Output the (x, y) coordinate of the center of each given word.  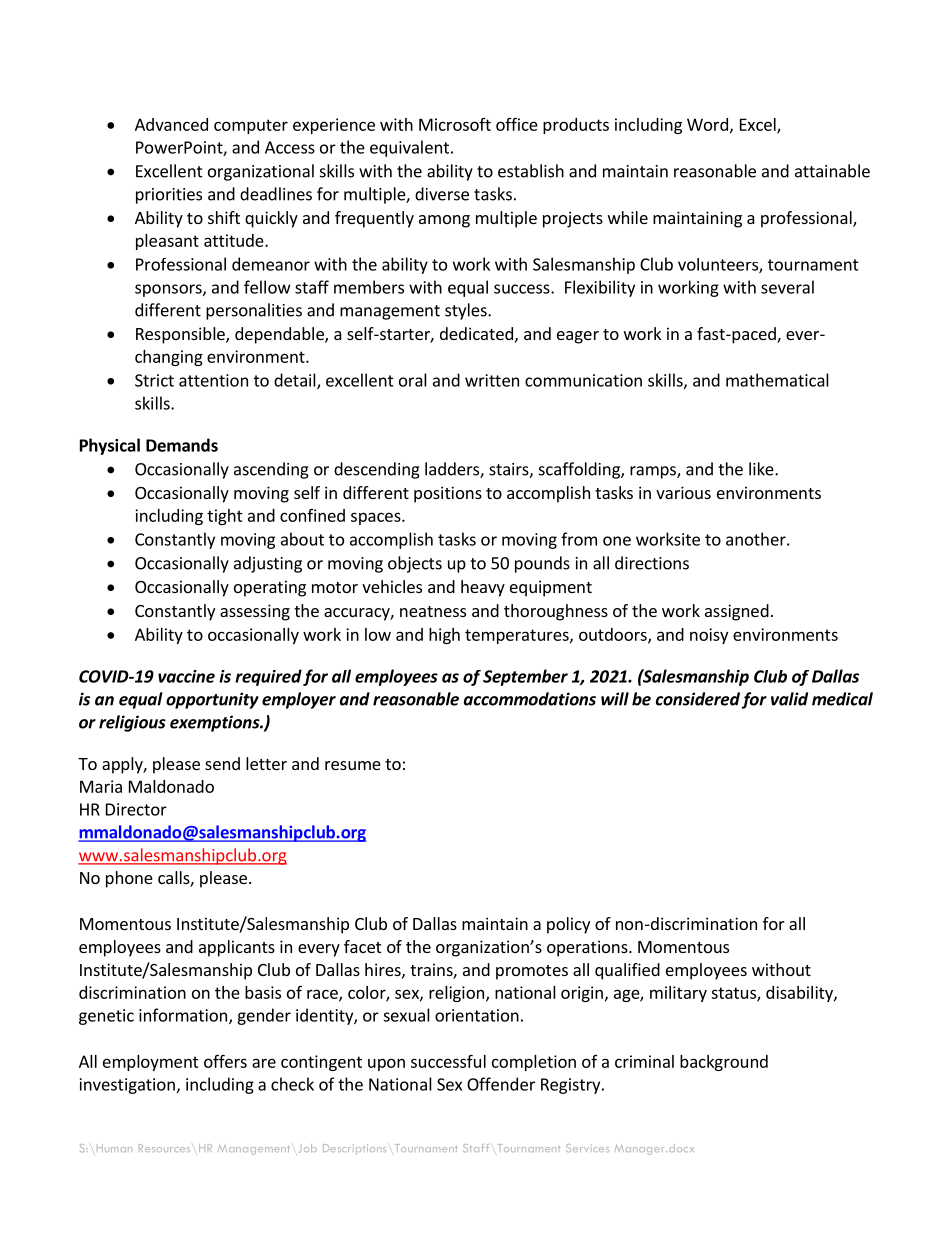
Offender (501, 1084)
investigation (127, 1086)
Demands (182, 445)
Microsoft (455, 124)
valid (789, 699)
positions (448, 494)
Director (136, 809)
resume (353, 765)
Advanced (171, 124)
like (762, 469)
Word (707, 124)
